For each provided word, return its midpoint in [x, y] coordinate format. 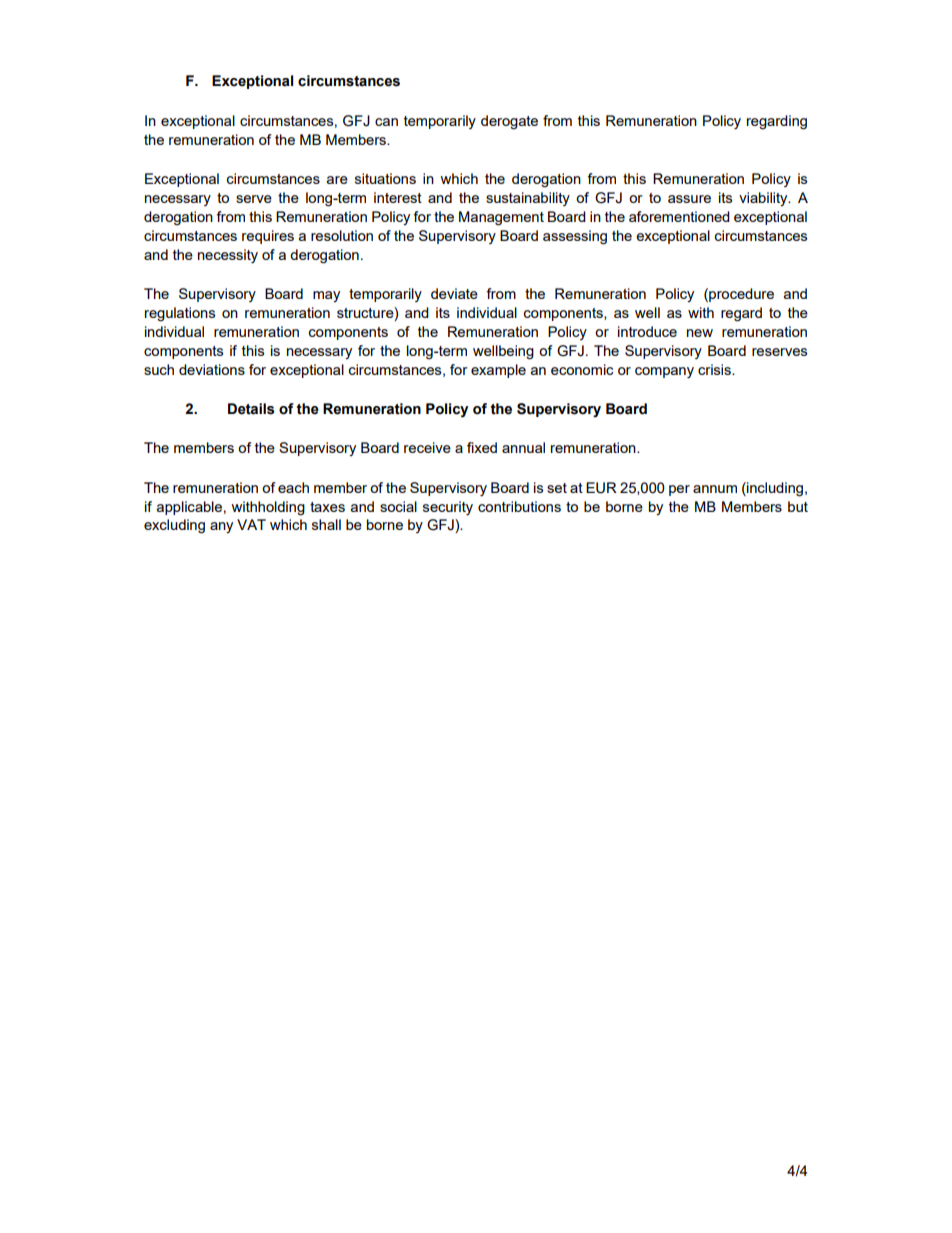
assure [689, 199]
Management [501, 218]
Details [251, 409]
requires [268, 237]
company [664, 372]
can [386, 122]
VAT [251, 524]
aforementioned [679, 216]
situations [385, 178]
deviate [454, 293]
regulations [180, 314]
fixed [482, 447]
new [700, 333]
